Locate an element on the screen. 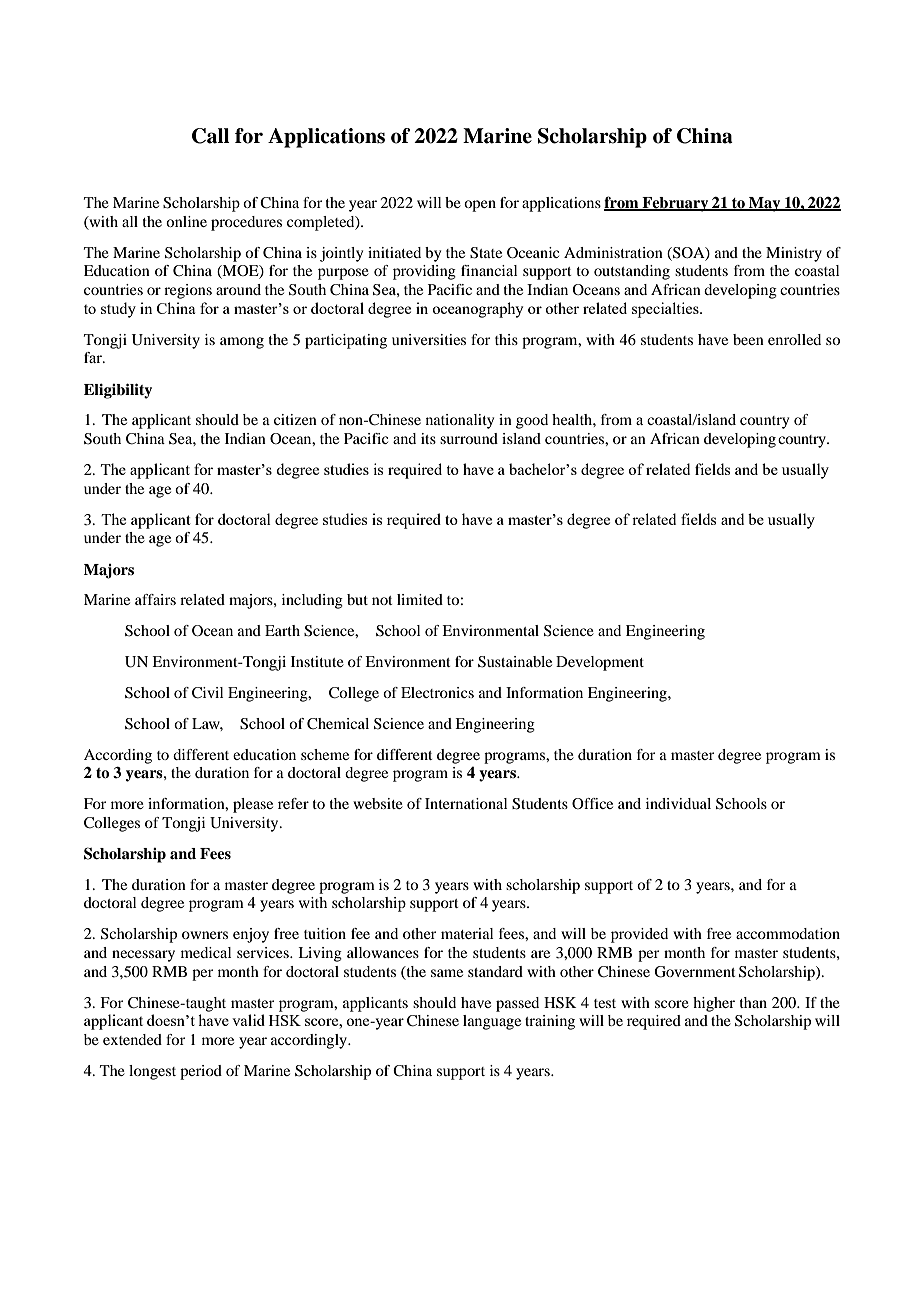 This screenshot has width=924, height=1308. February is located at coordinates (675, 204).
